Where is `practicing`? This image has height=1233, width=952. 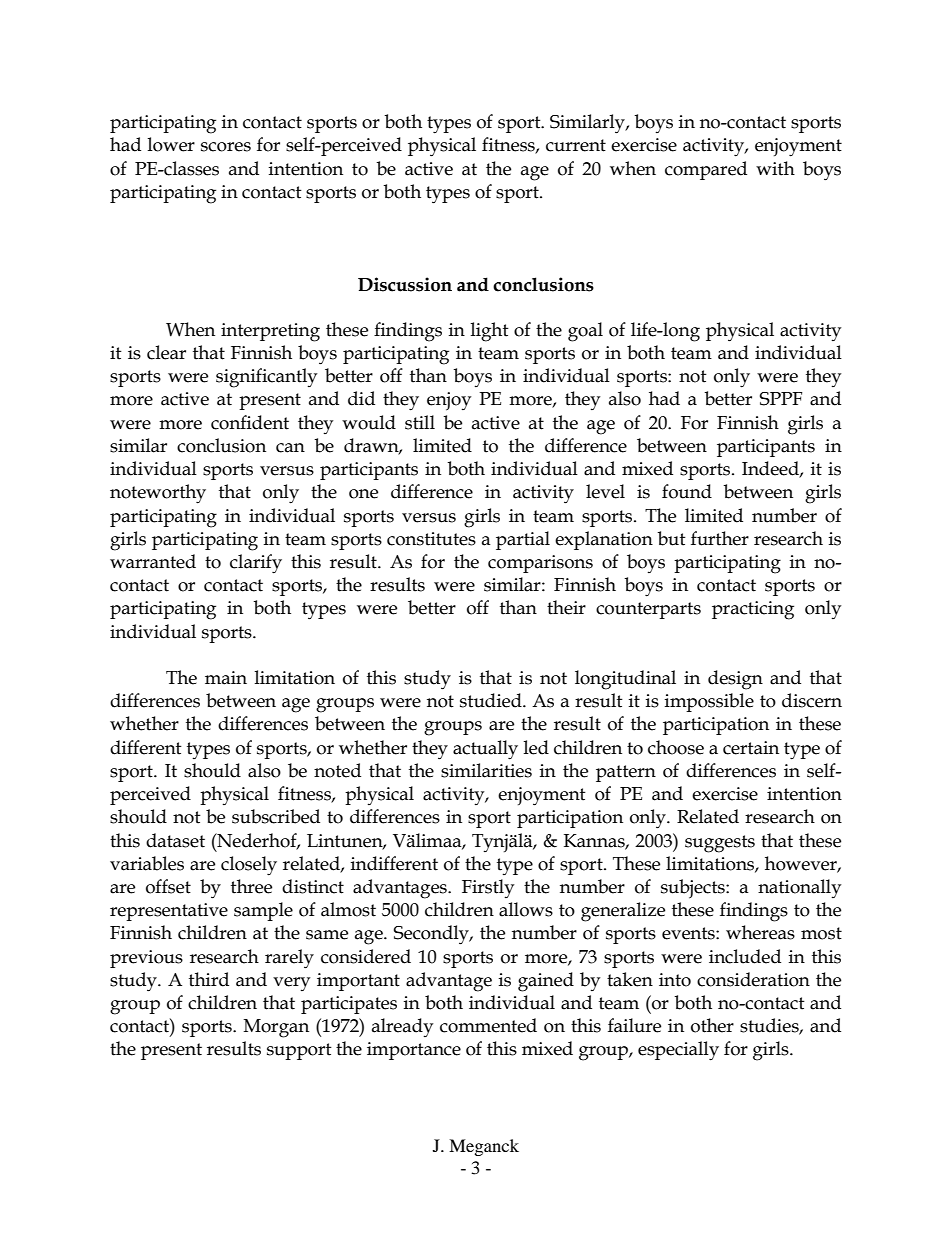 practicing is located at coordinates (753, 610).
